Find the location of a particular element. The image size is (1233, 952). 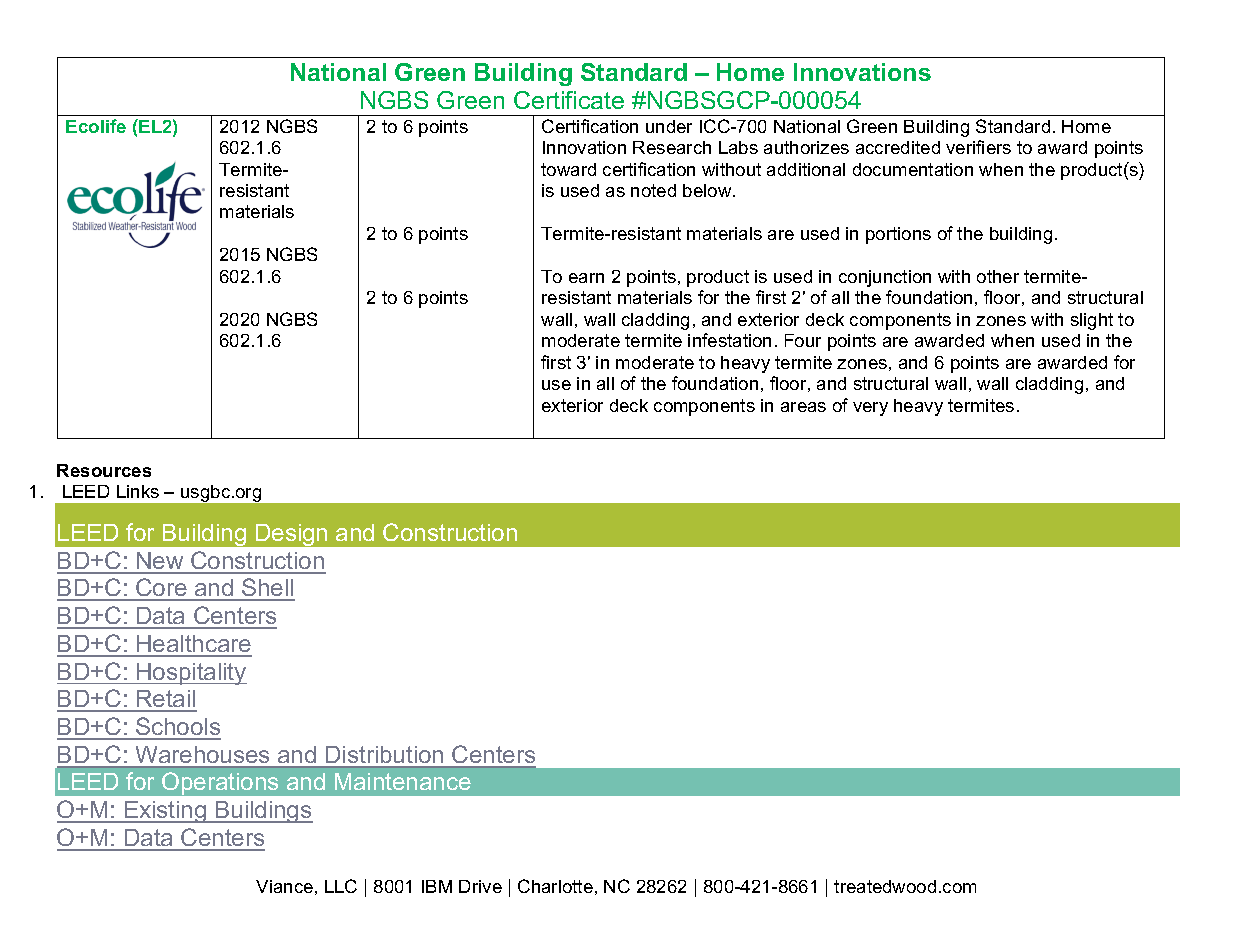

LLC is located at coordinates (341, 886).
